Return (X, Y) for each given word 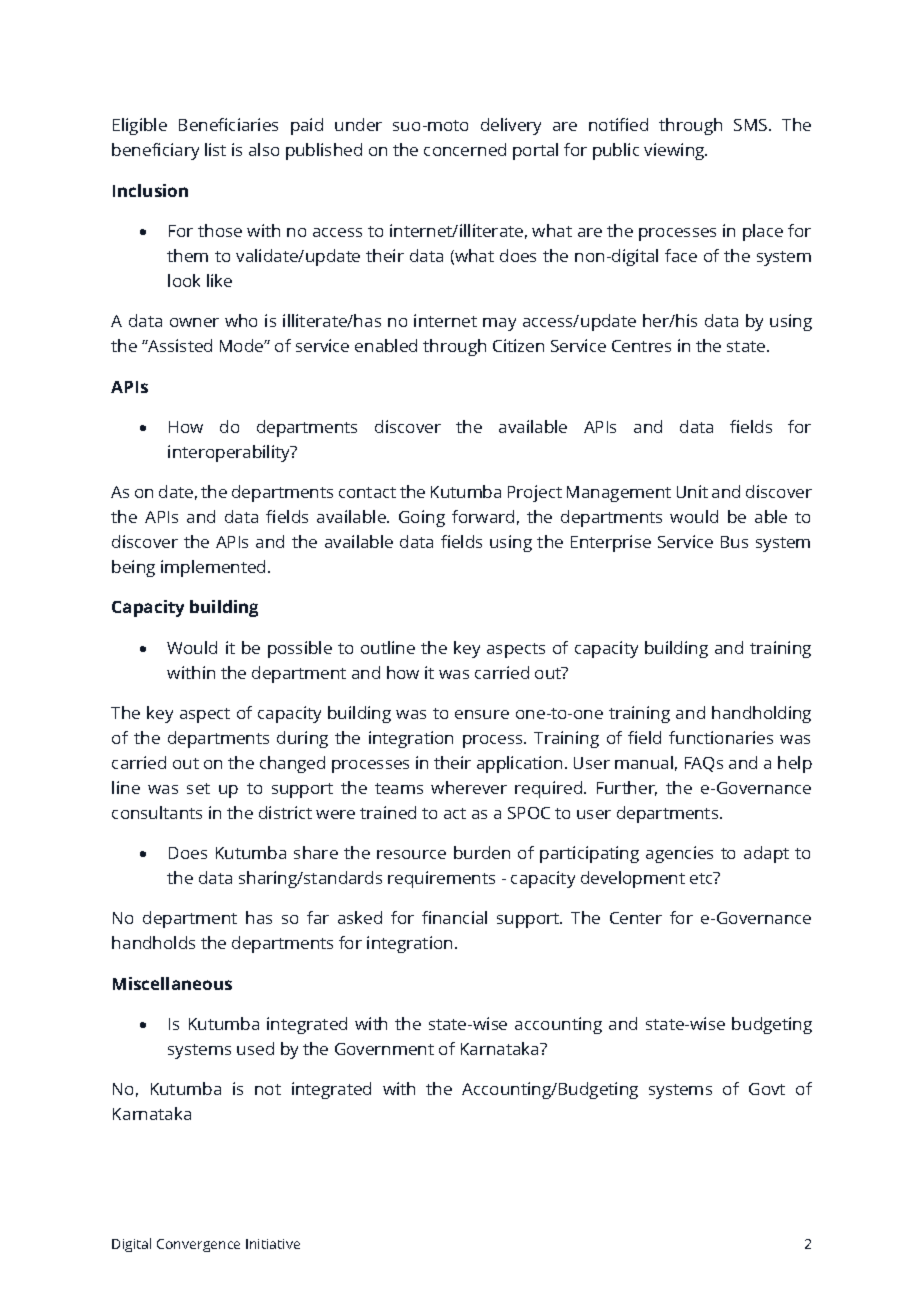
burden (482, 852)
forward (483, 516)
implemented (213, 568)
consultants (157, 812)
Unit (692, 491)
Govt (767, 1089)
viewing (675, 151)
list (215, 149)
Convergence (198, 1245)
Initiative (273, 1244)
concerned (465, 149)
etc (702, 878)
